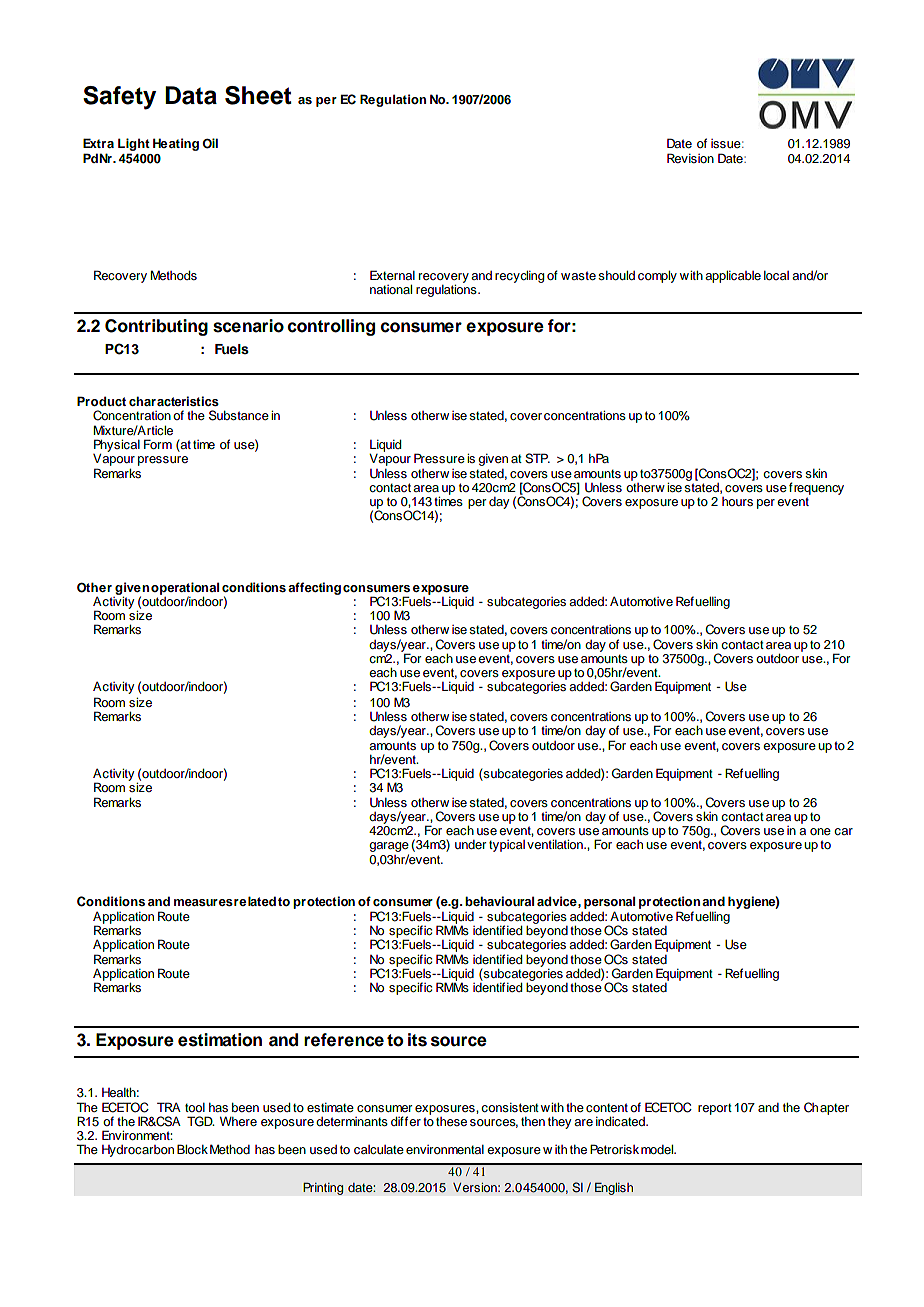 This document has height=1307, width=924. Describe the element at coordinates (537, 458) in the document. I see `STP` at that location.
